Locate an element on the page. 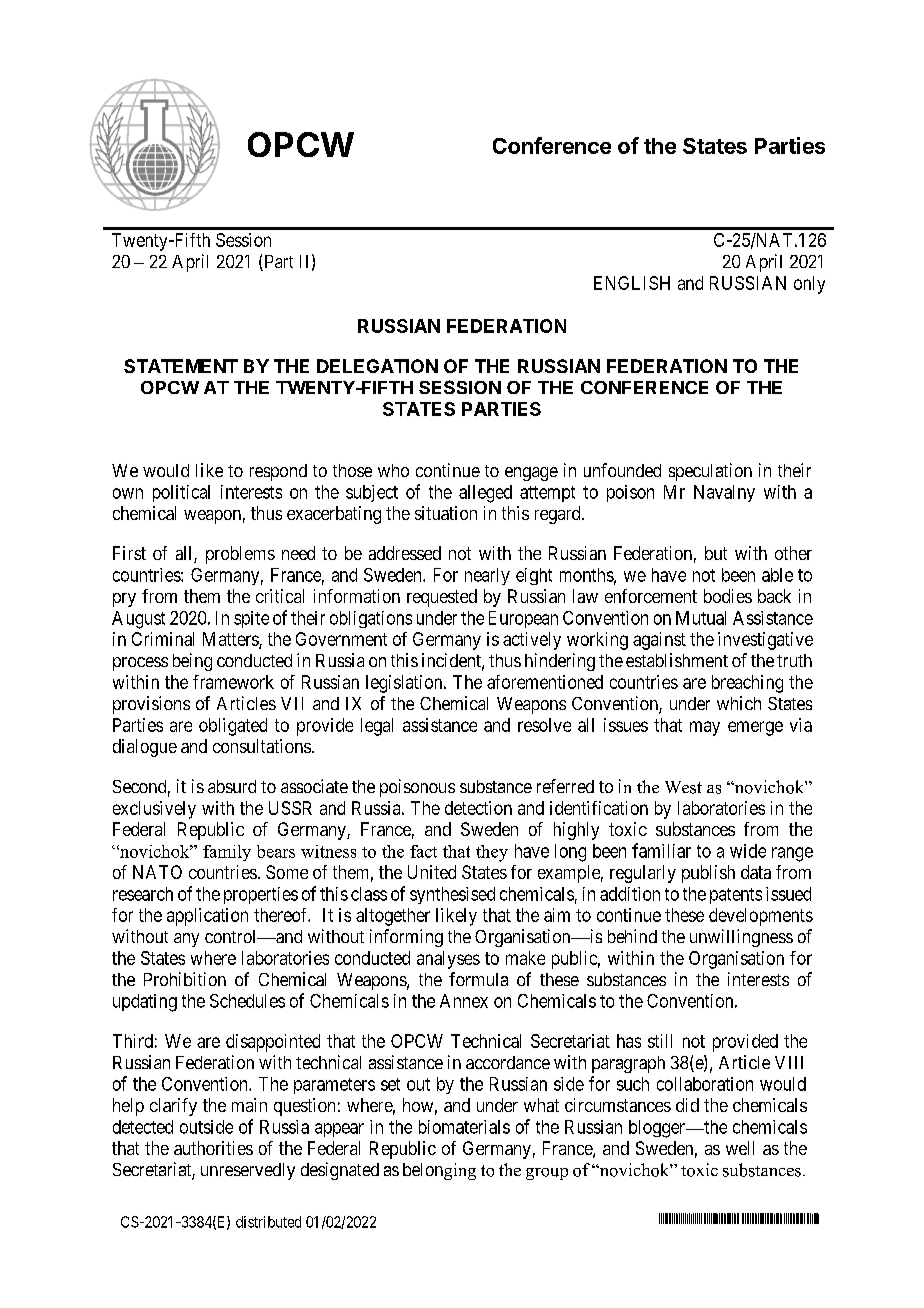 This page has width=924, height=1308. may is located at coordinates (705, 728).
